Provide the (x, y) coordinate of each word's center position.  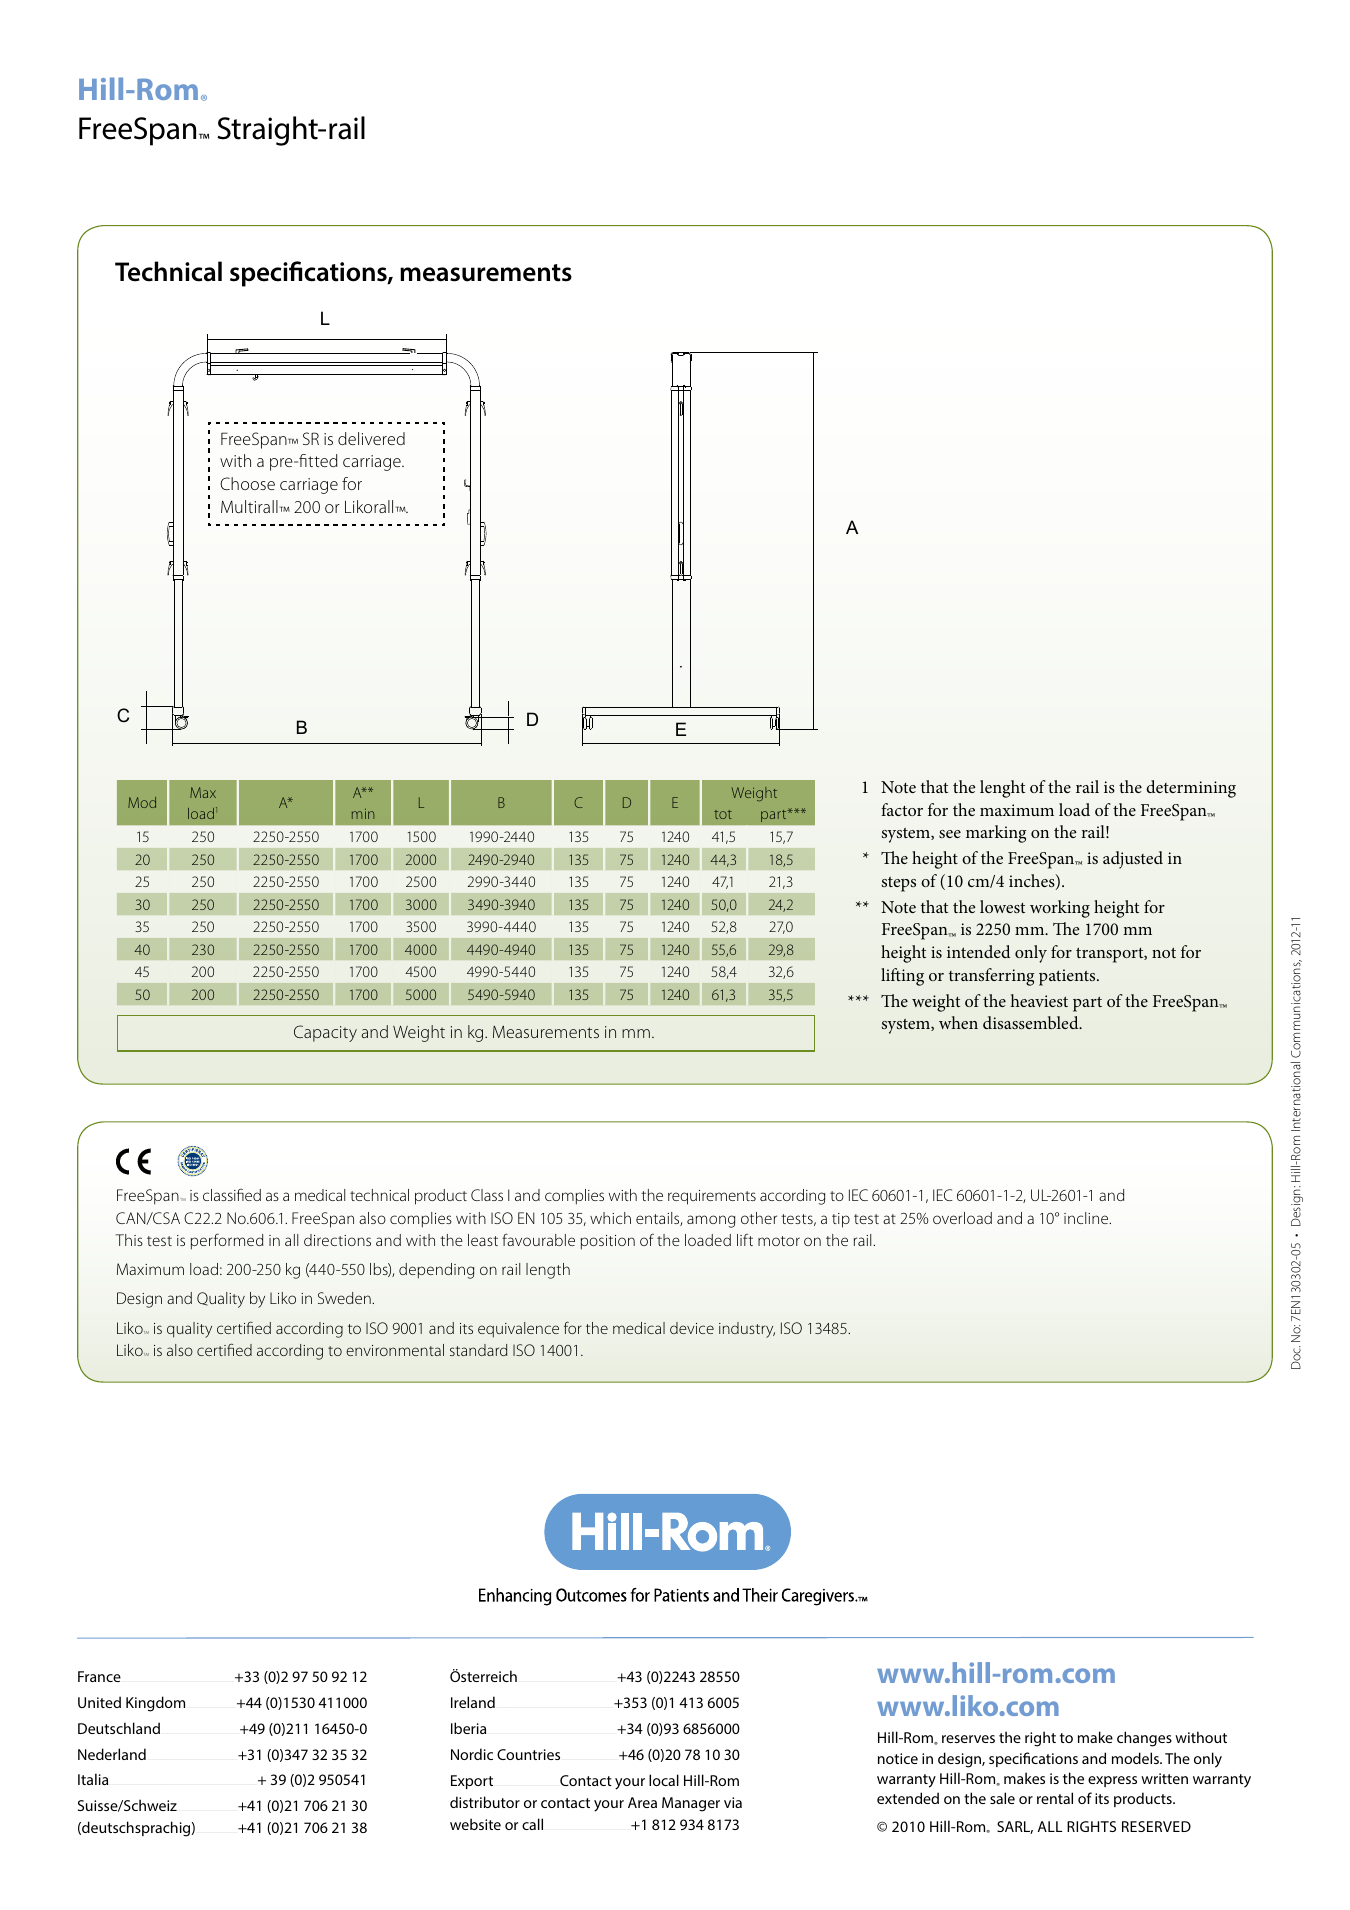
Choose (247, 483)
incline (1087, 1218)
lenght (1002, 789)
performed (227, 1241)
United (99, 1702)
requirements (712, 1197)
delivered (371, 438)
